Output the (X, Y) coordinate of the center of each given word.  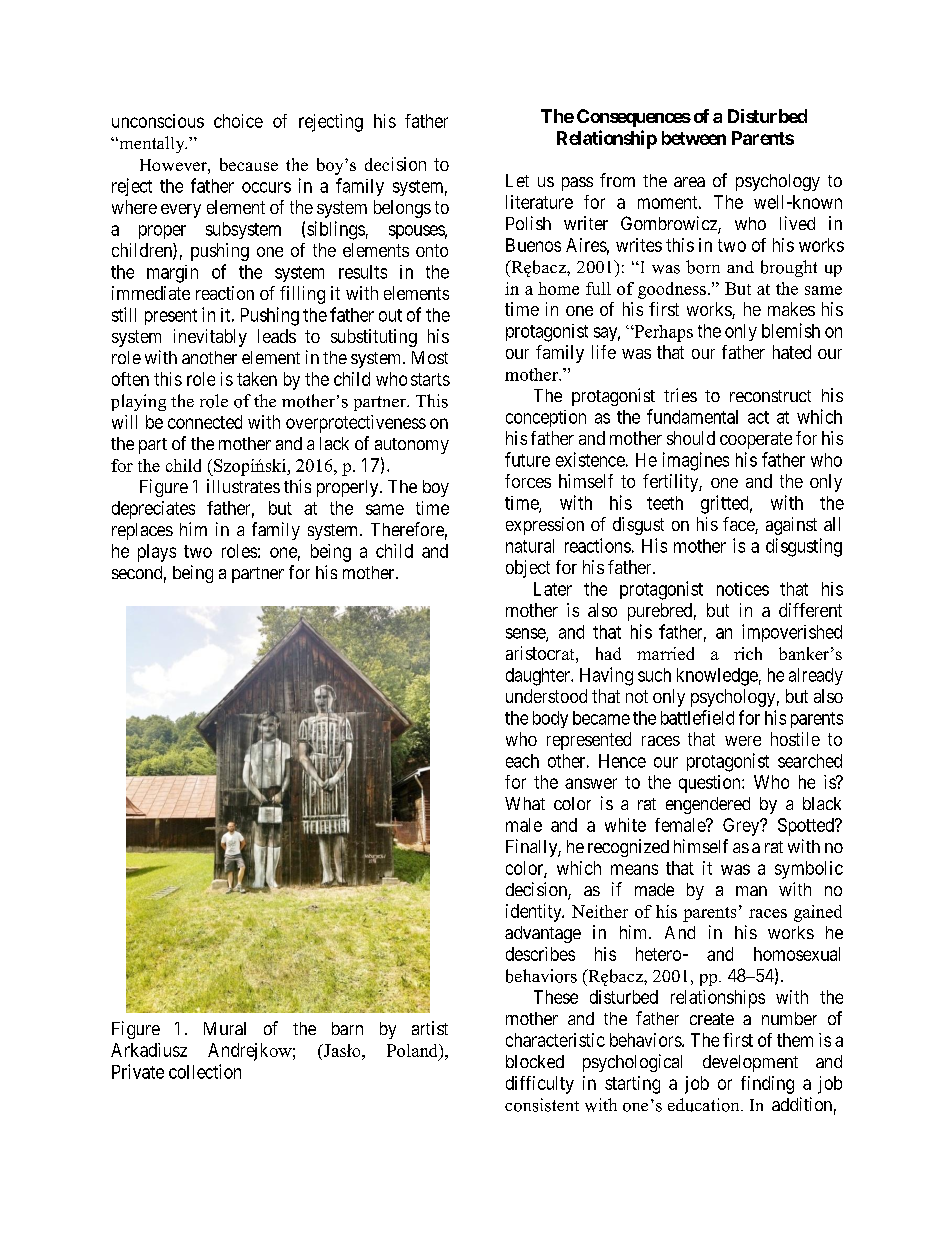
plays (157, 553)
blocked (535, 1061)
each (522, 761)
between (694, 138)
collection (205, 1071)
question (711, 784)
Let (517, 180)
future (527, 459)
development (750, 1063)
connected (205, 422)
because (249, 164)
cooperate (756, 440)
